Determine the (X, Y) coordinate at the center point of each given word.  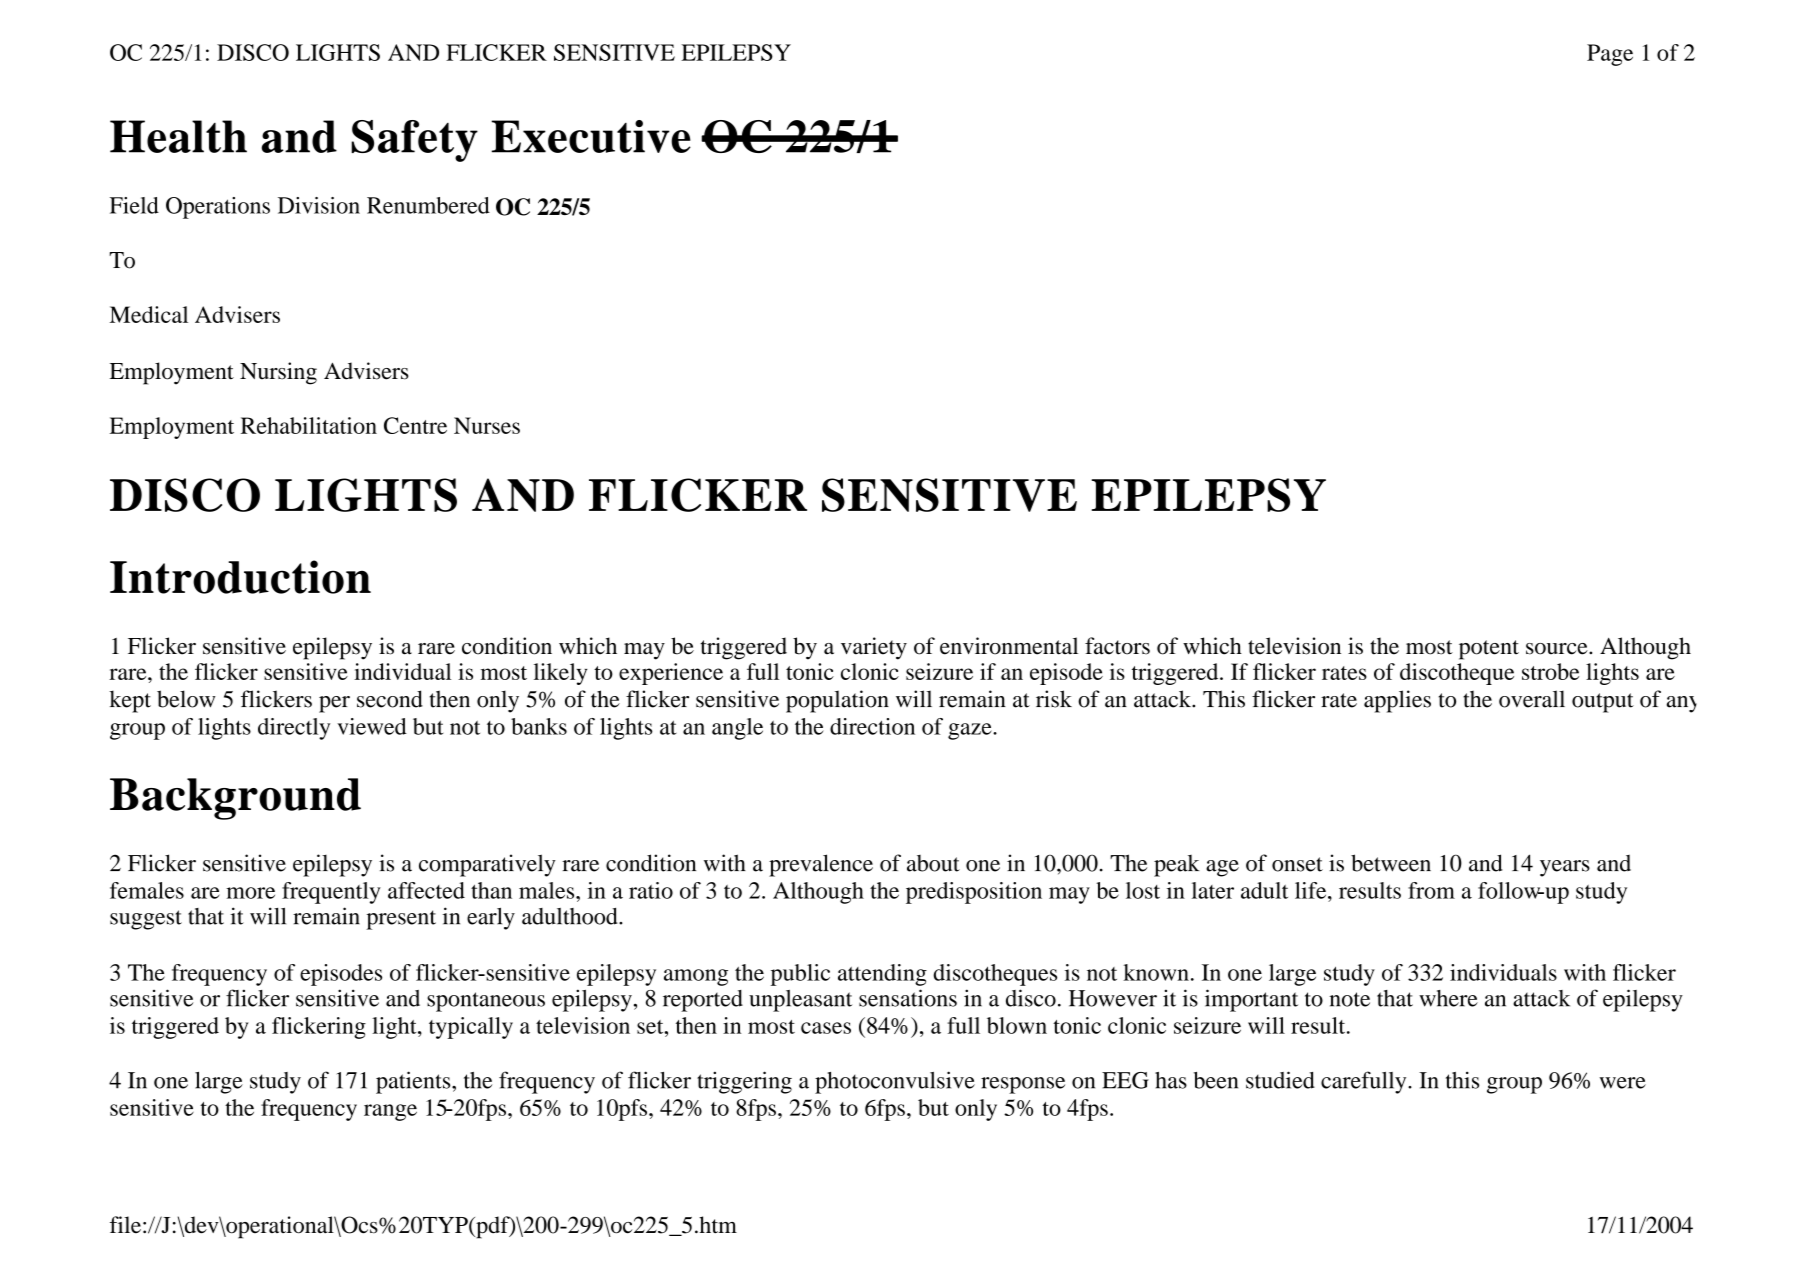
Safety (414, 141)
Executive (591, 136)
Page (1610, 55)
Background (235, 799)
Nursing (278, 373)
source (1558, 649)
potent (1489, 650)
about (933, 863)
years (1565, 868)
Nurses (487, 425)
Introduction (240, 577)
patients (414, 1082)
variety (874, 648)
